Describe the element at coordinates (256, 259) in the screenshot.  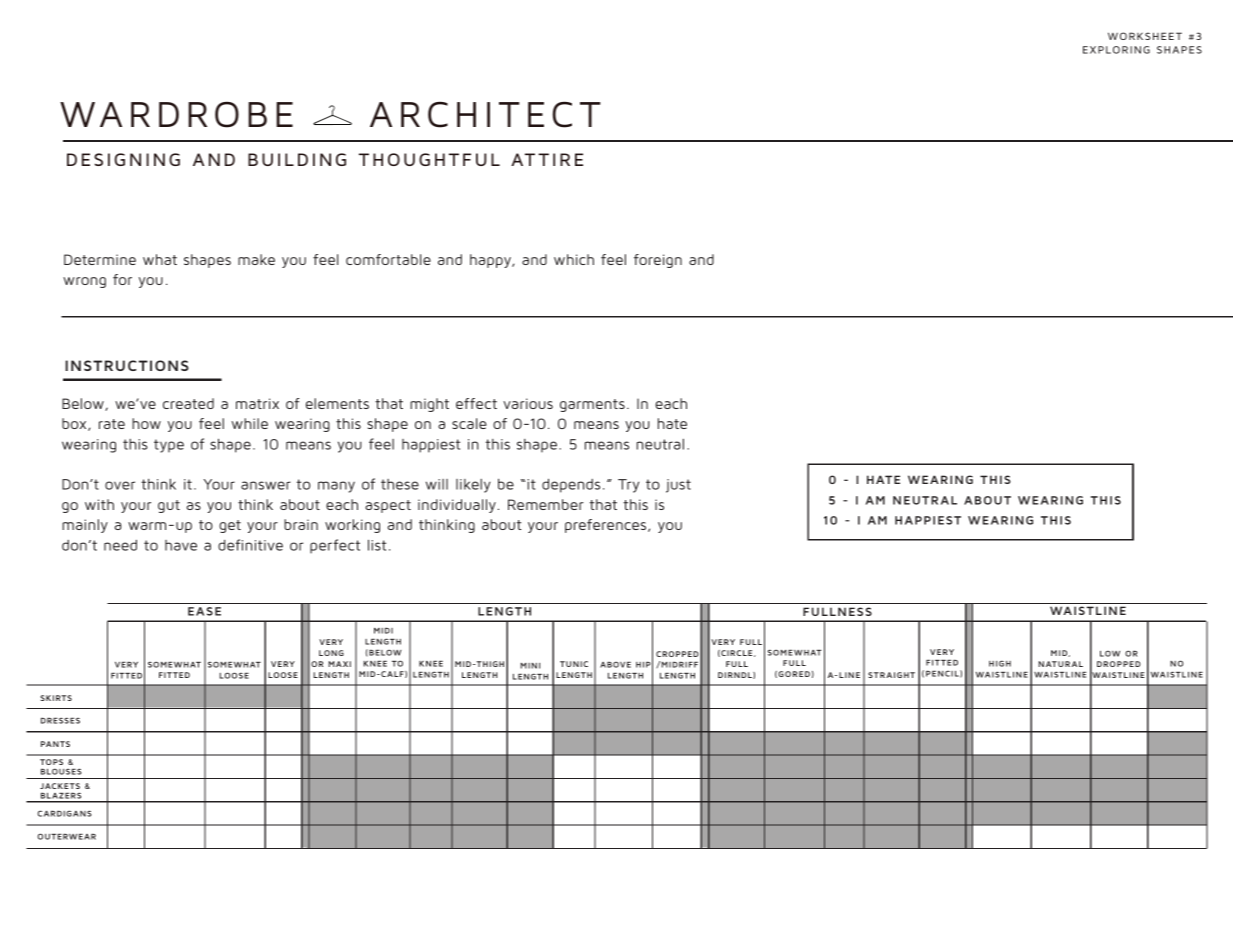
I see `make` at that location.
